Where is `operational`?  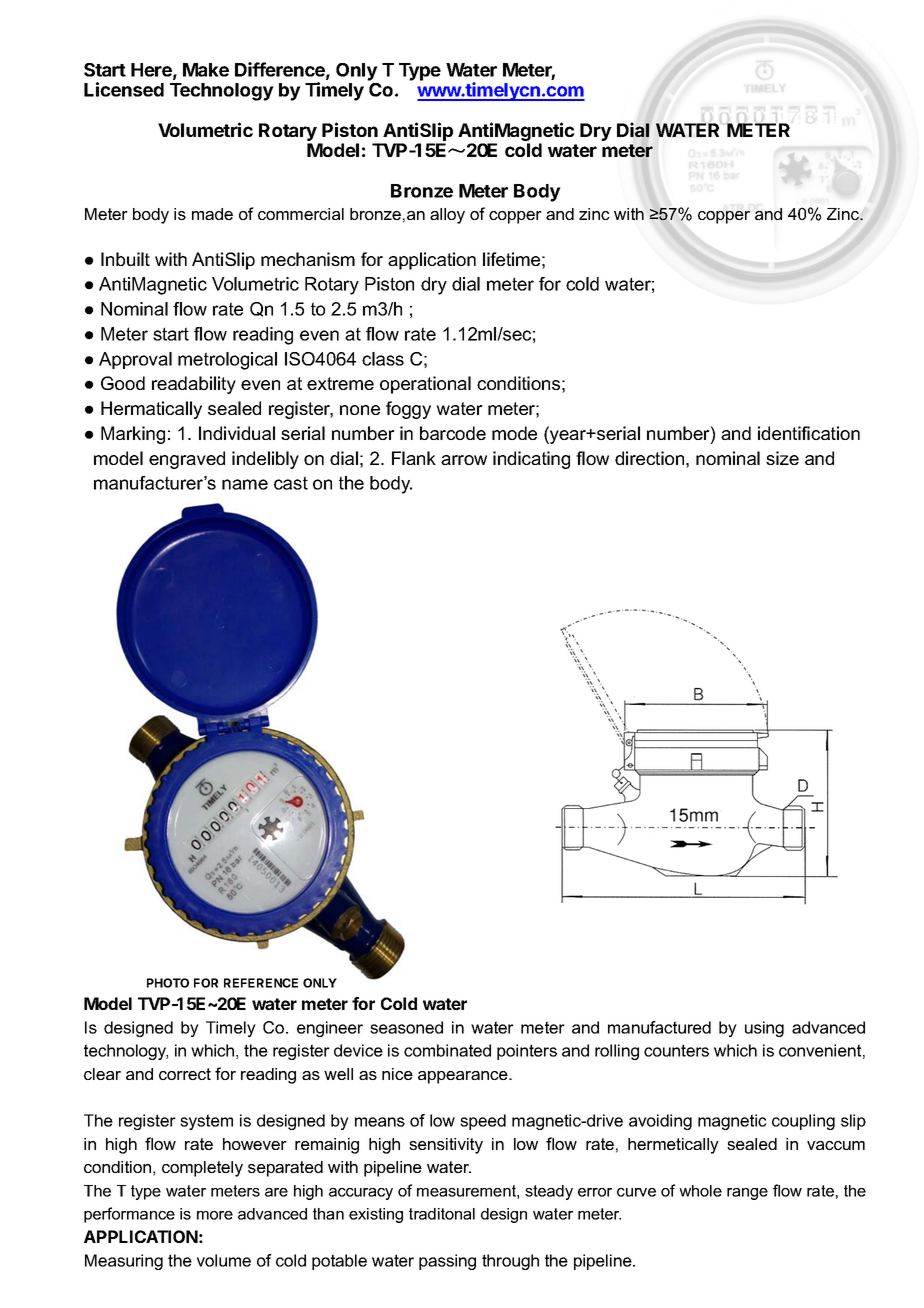
operational is located at coordinates (425, 385).
